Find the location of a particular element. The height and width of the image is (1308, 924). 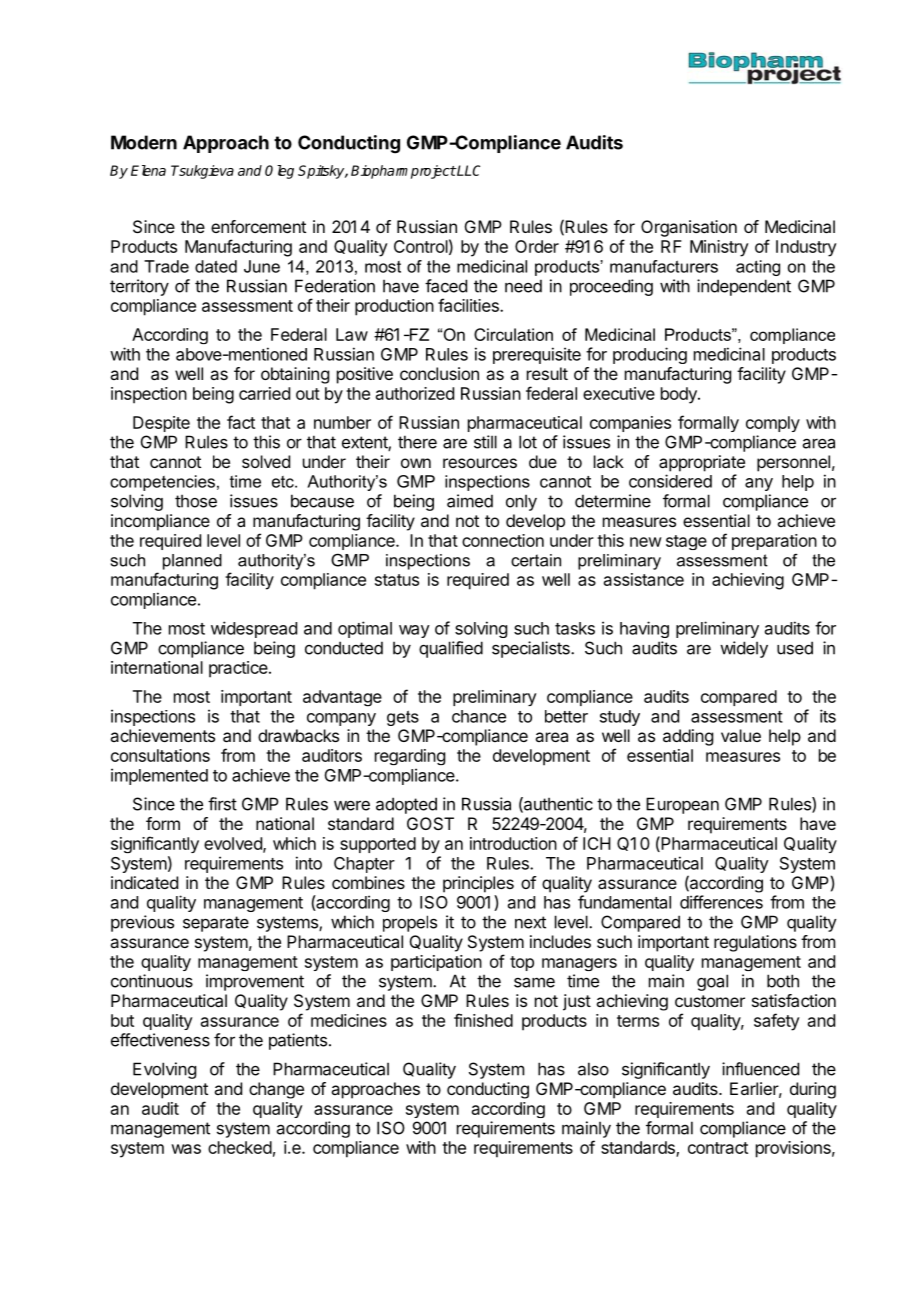

was is located at coordinates (186, 1149).
